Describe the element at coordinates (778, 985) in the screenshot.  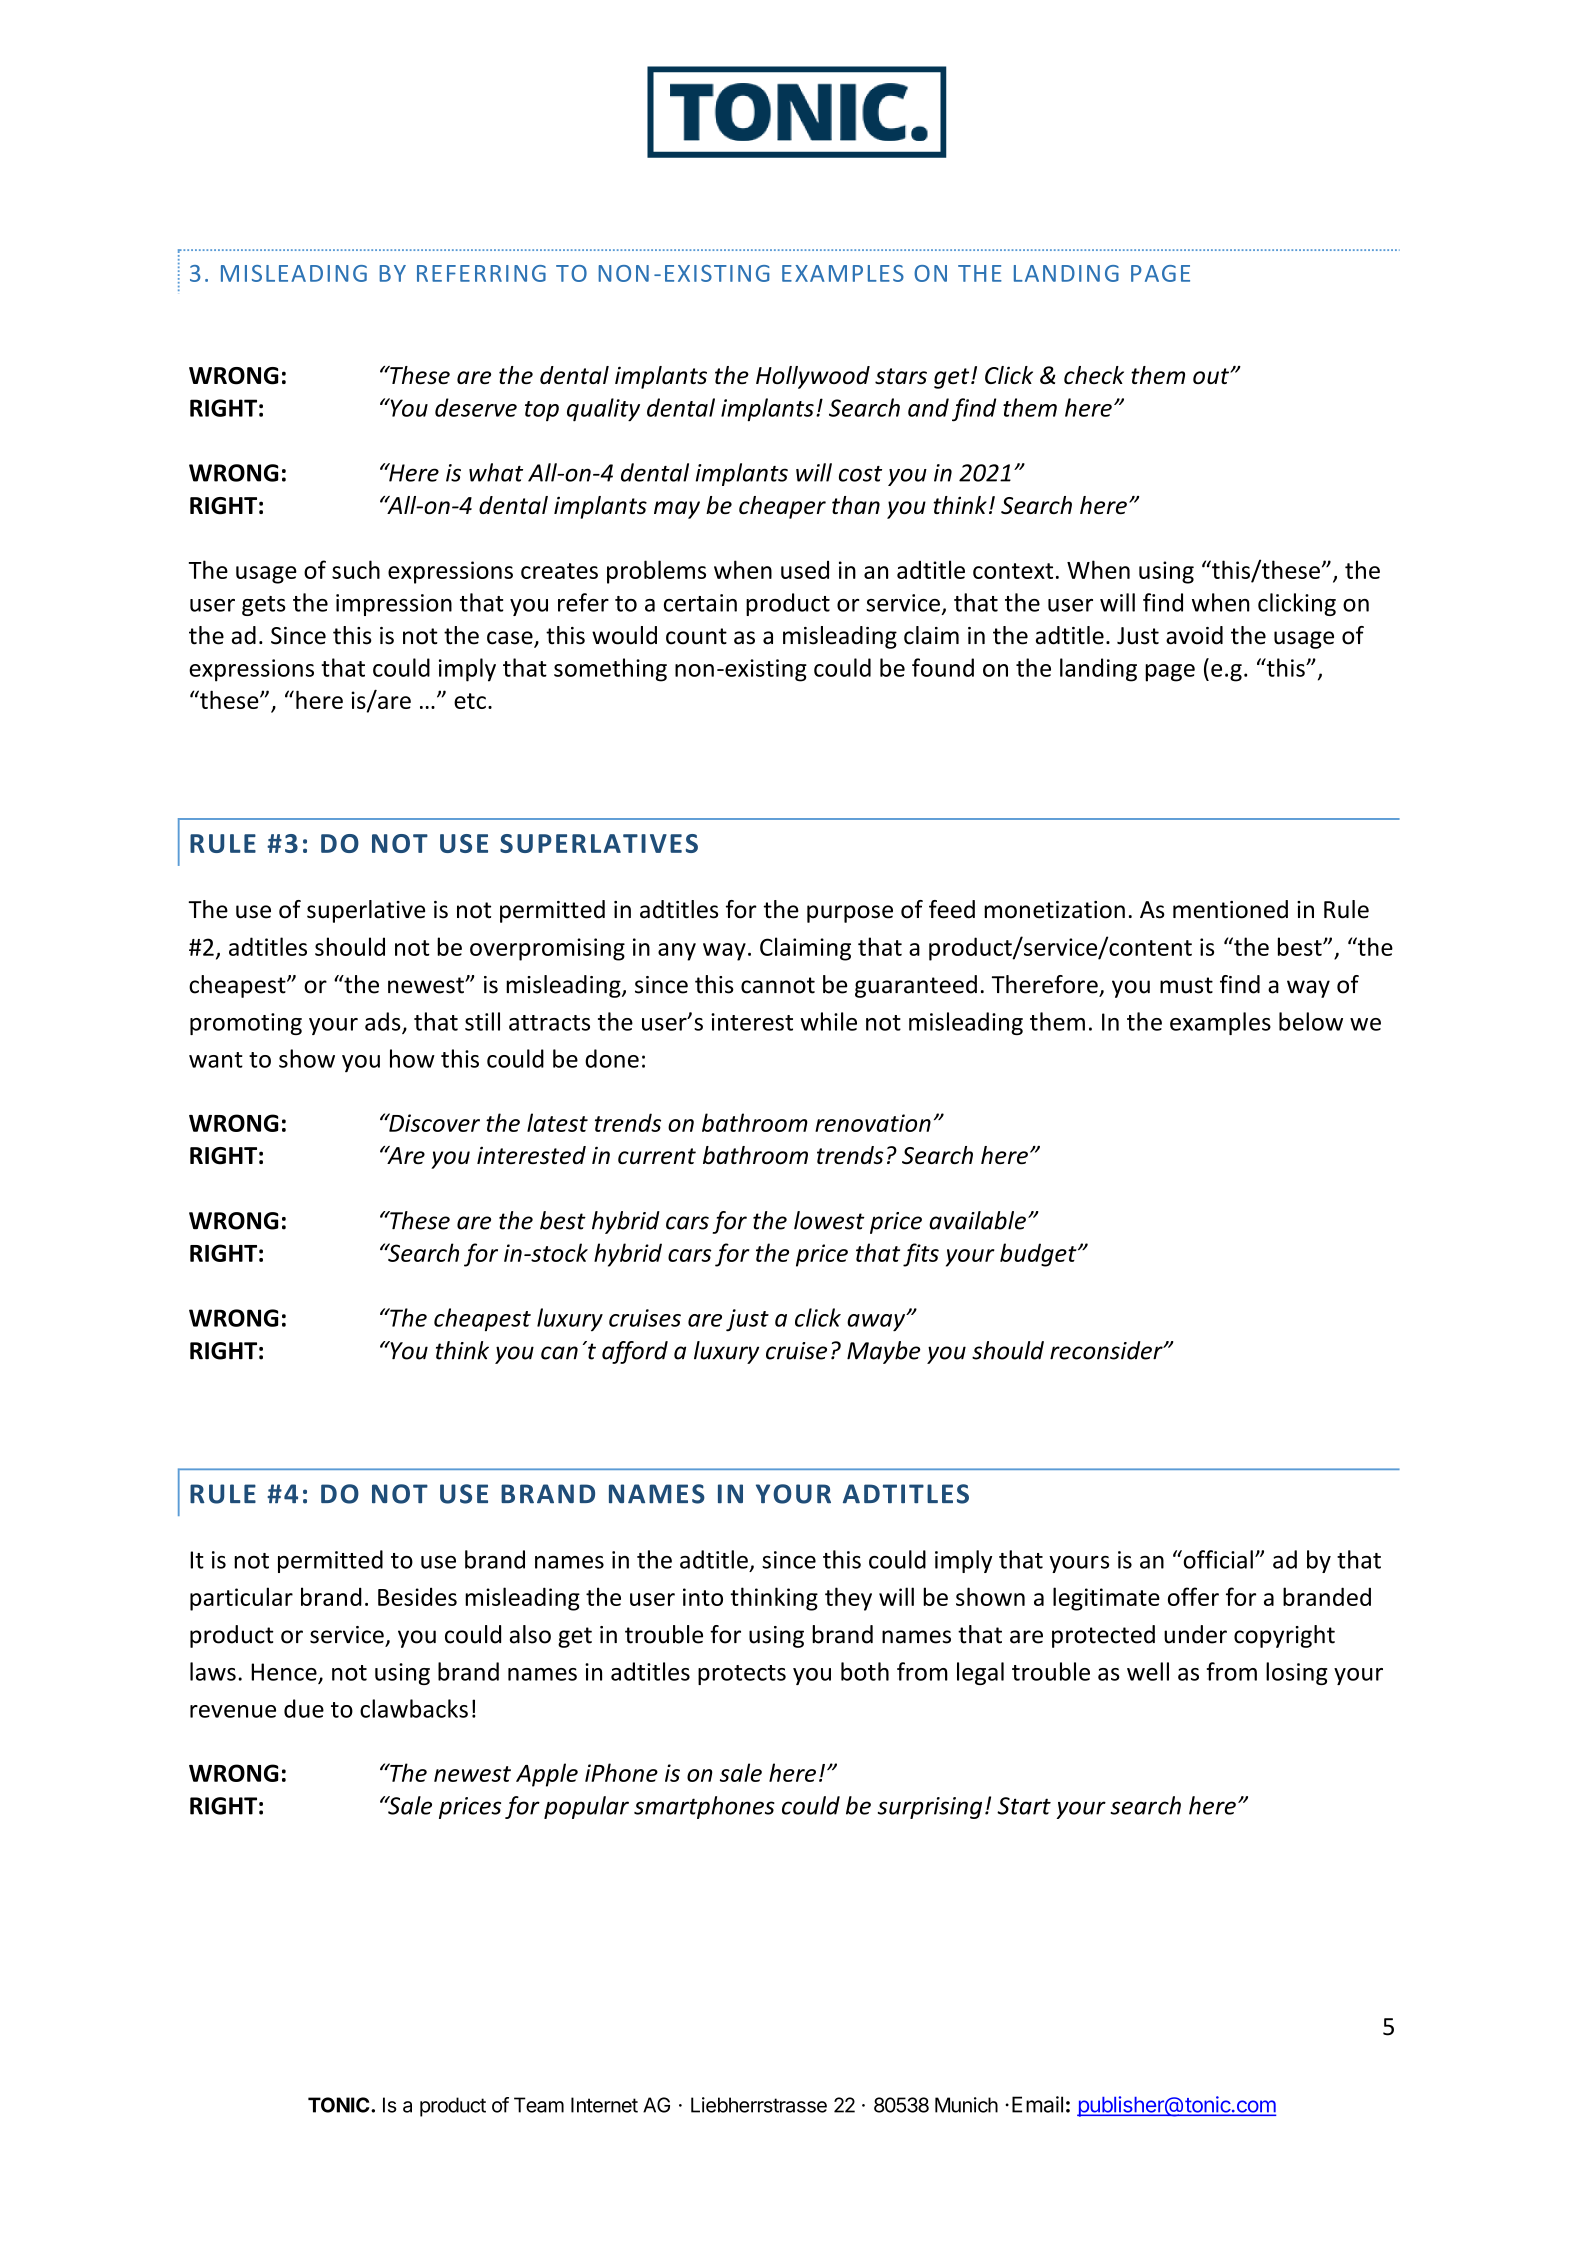
I see `cannot` at that location.
